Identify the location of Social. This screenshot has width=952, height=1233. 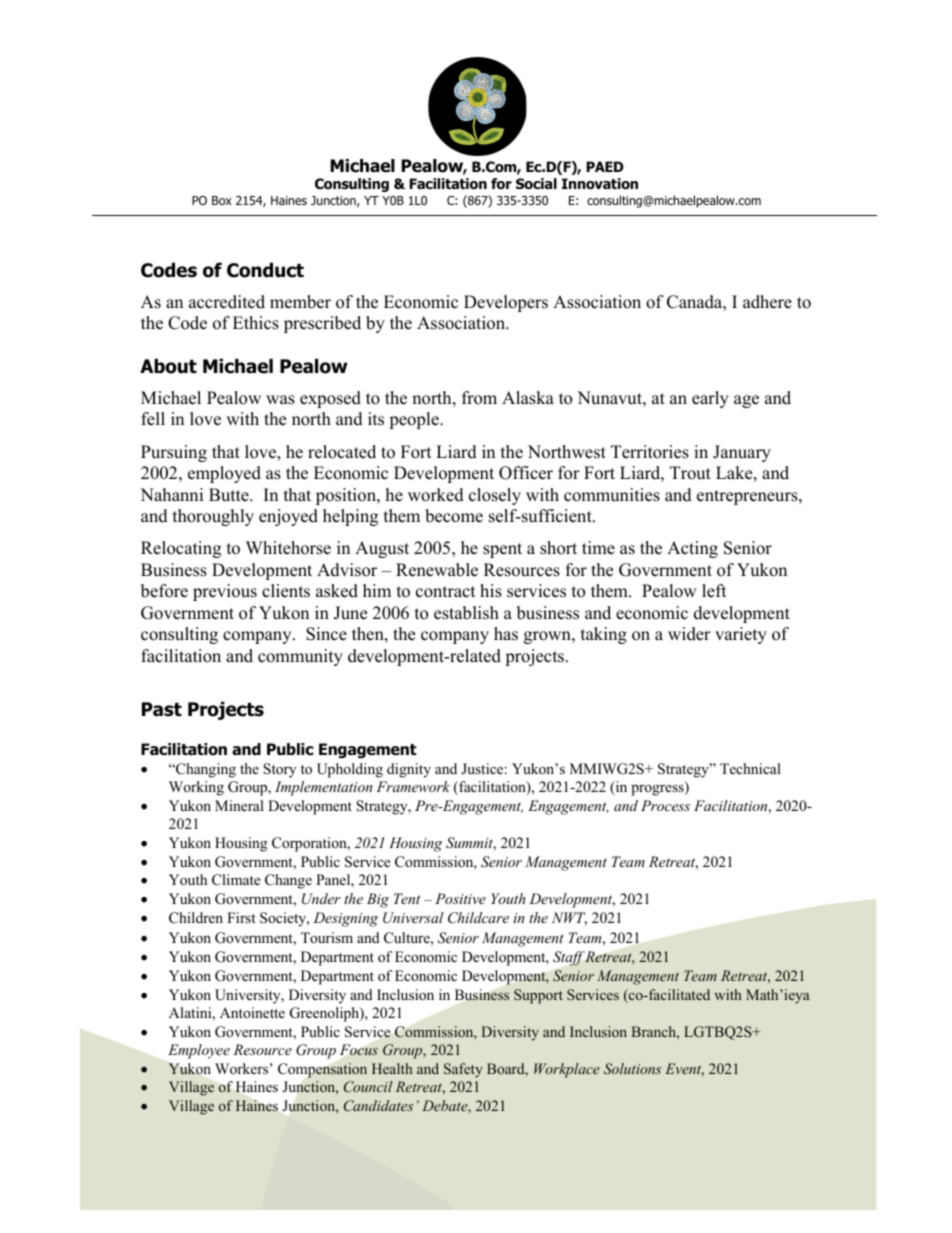
(536, 184).
